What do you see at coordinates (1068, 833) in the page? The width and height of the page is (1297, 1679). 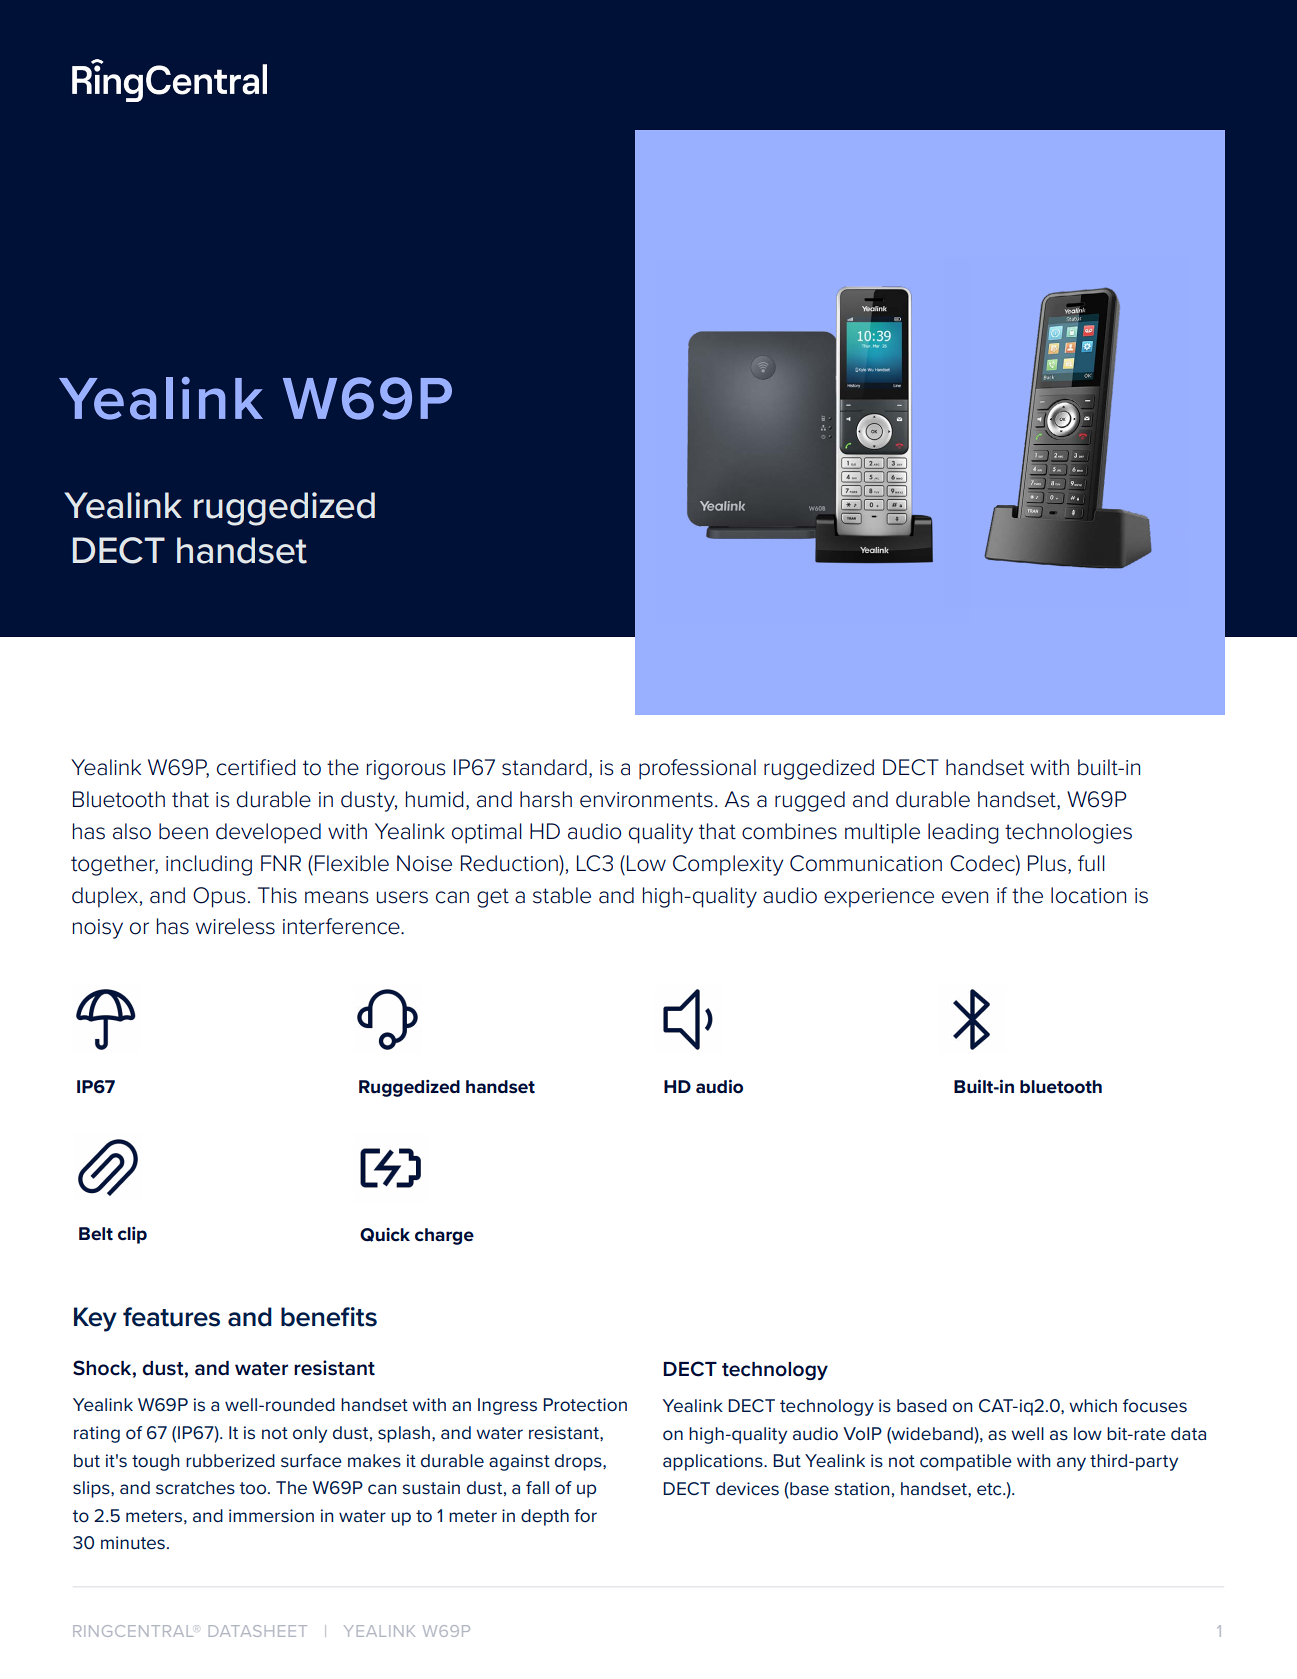 I see `technologies` at bounding box center [1068, 833].
